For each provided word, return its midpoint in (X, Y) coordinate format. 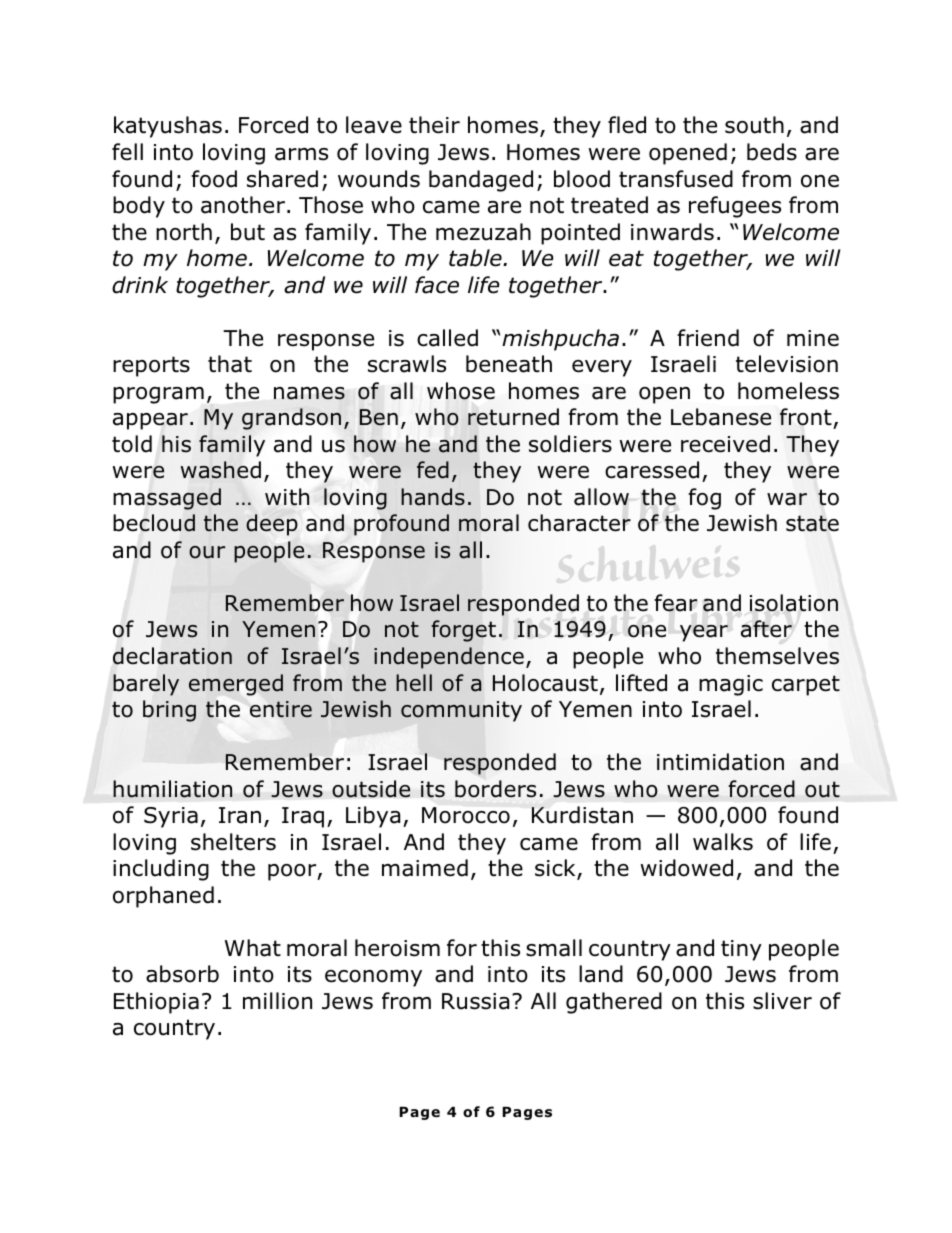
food (214, 179)
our (207, 552)
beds (772, 152)
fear (675, 603)
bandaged (481, 181)
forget (463, 631)
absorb (182, 974)
